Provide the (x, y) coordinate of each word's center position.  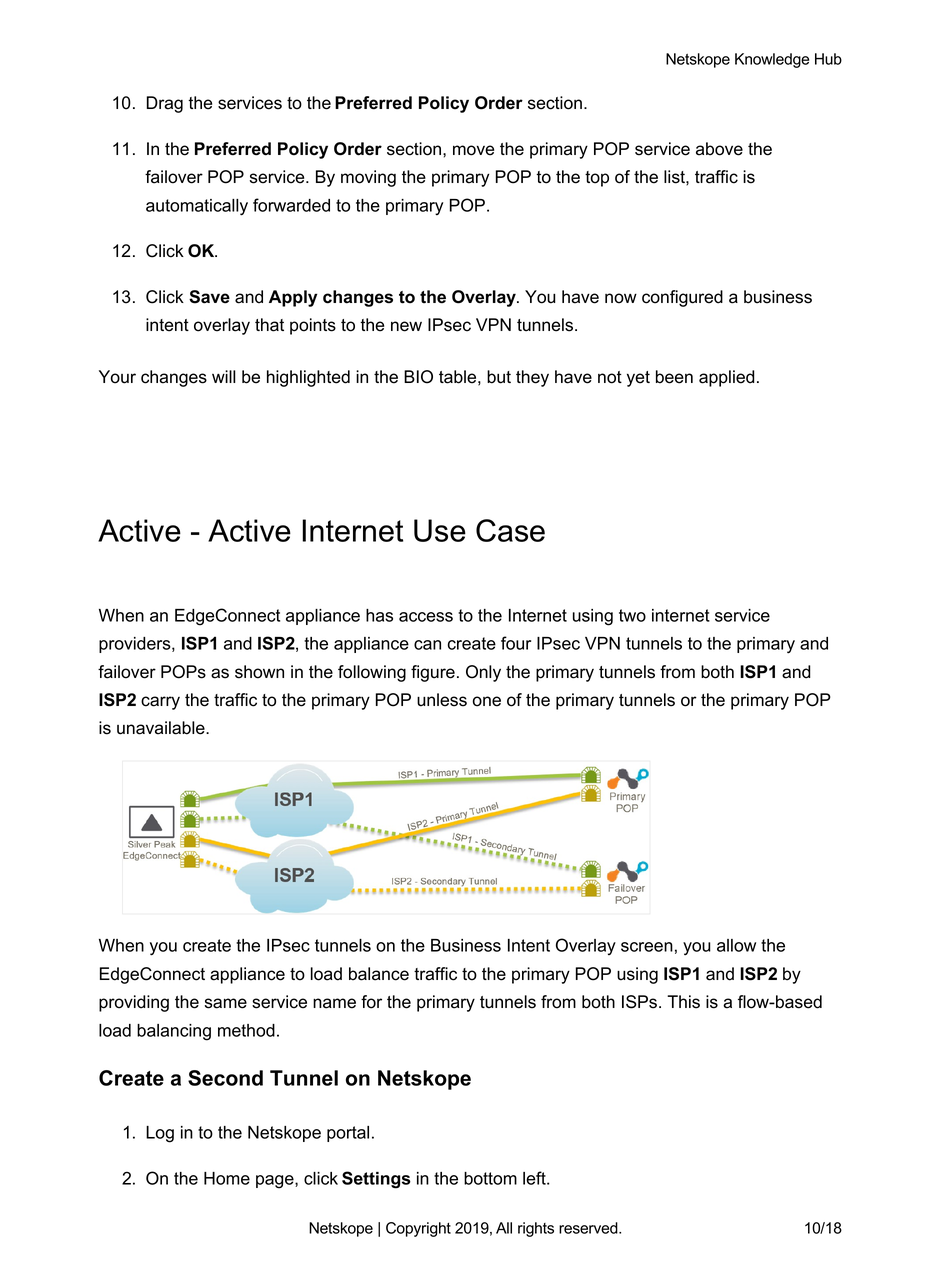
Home (227, 1178)
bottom (490, 1178)
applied (727, 378)
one (487, 701)
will (224, 376)
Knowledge (772, 60)
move (473, 150)
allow (736, 945)
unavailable (162, 728)
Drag (165, 104)
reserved (589, 1228)
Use (440, 530)
